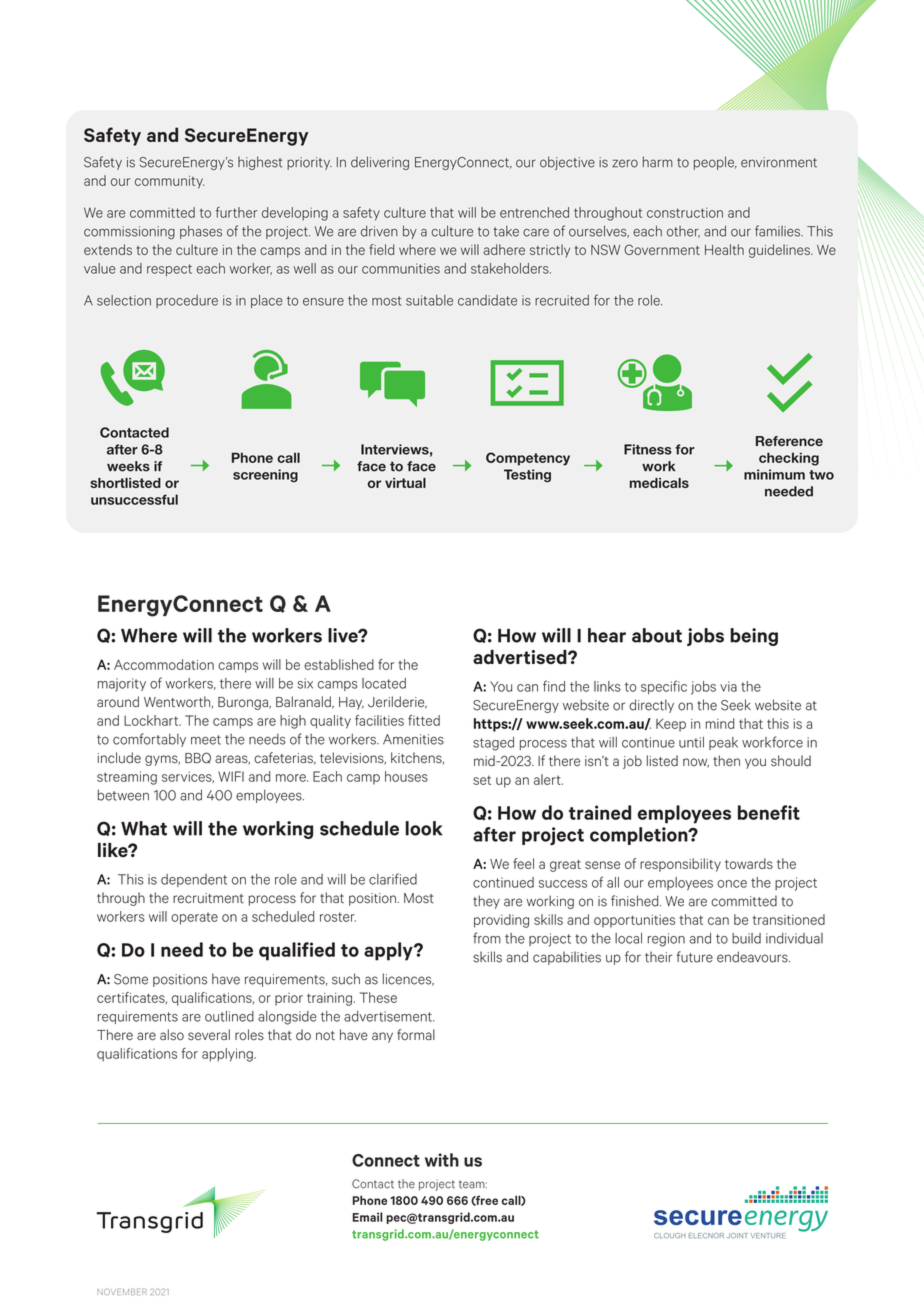 This page has height=1308, width=924. Describe the element at coordinates (206, 740) in the page. I see `meet` at that location.
